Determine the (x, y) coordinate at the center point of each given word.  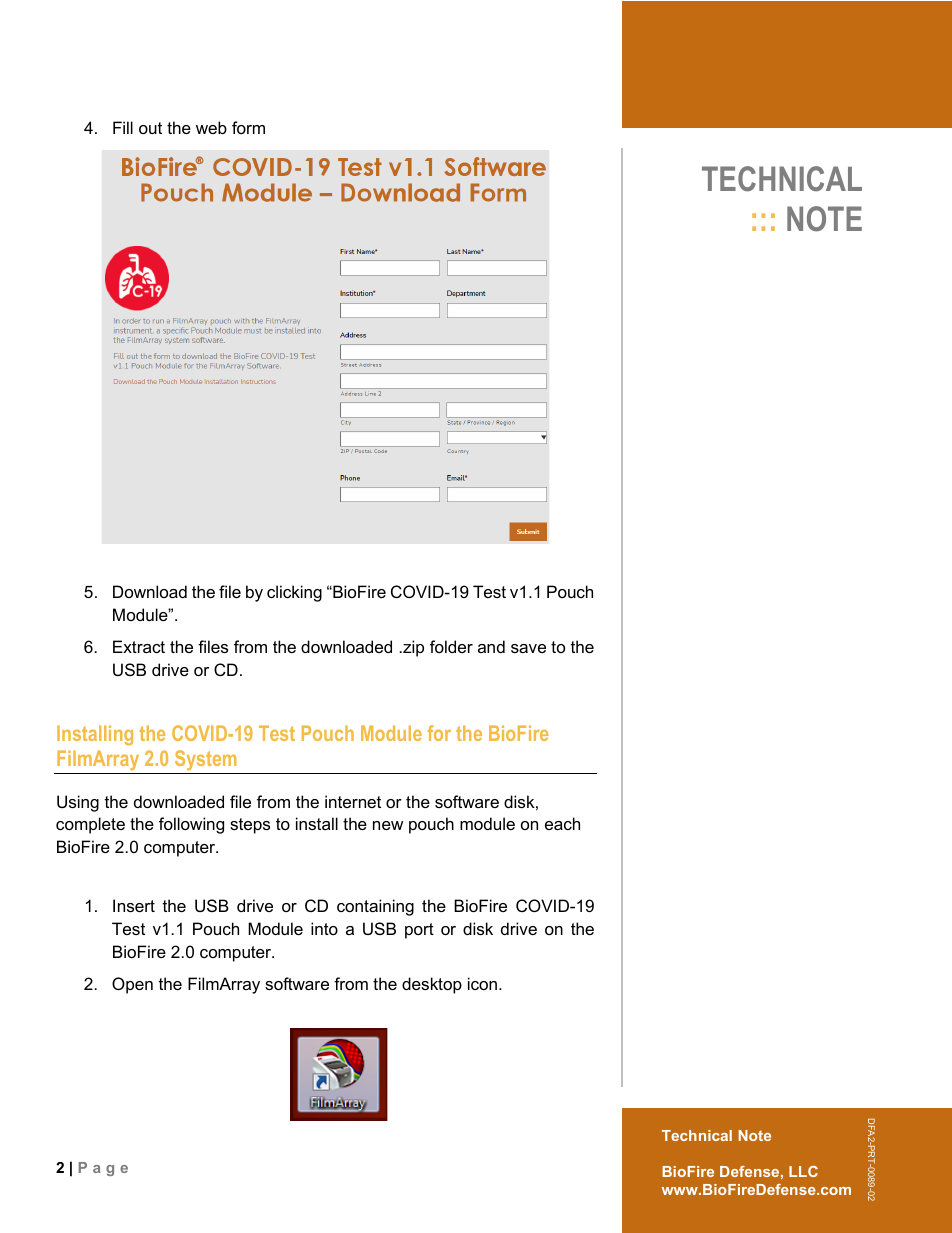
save (528, 648)
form (248, 127)
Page (103, 1169)
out (150, 128)
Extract (139, 646)
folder (451, 646)
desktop (432, 985)
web (211, 127)
